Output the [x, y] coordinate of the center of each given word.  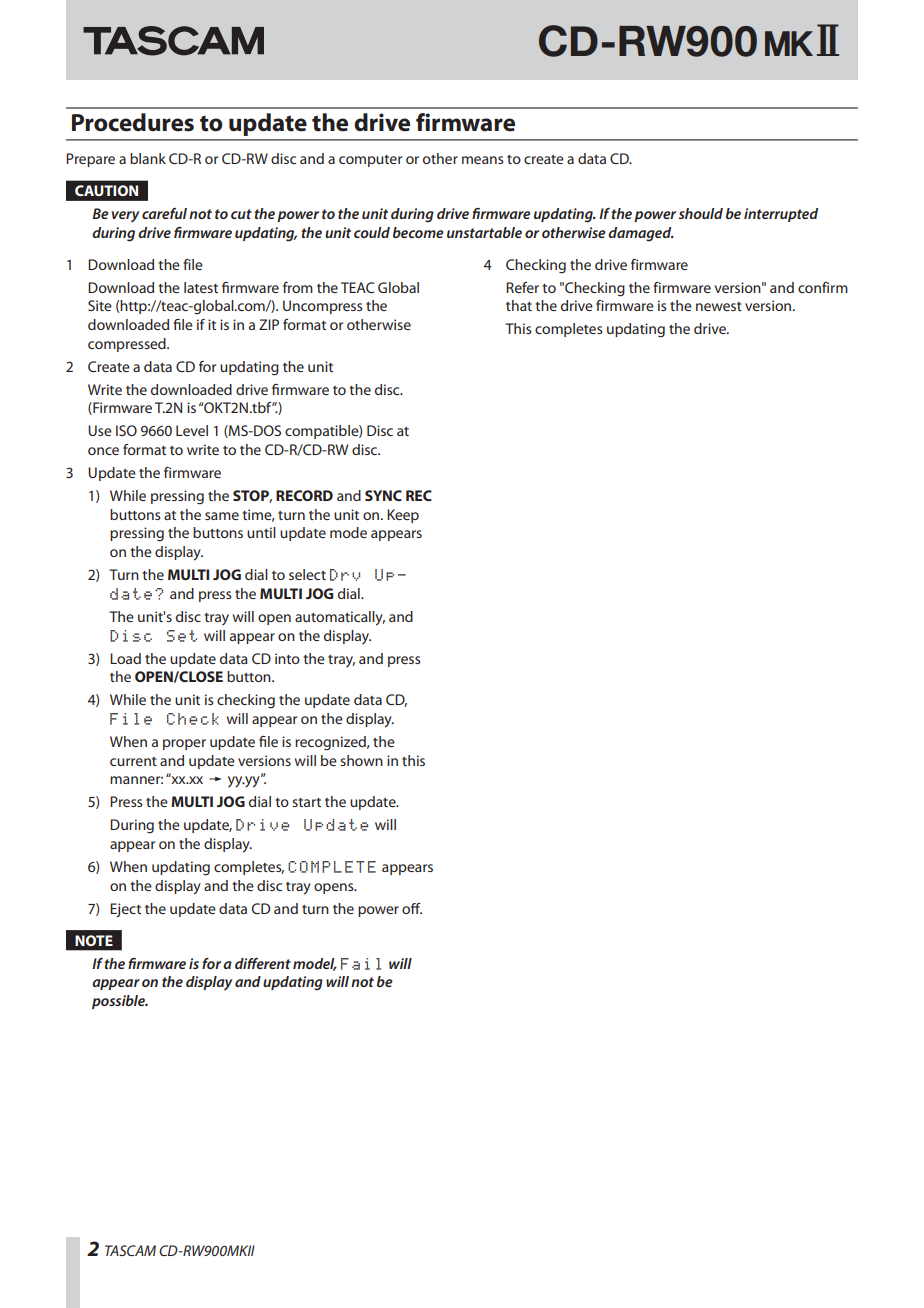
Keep [403, 516]
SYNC [383, 495]
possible [120, 1002]
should [700, 213]
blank [148, 158]
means [483, 160]
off [412, 908]
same [222, 516]
